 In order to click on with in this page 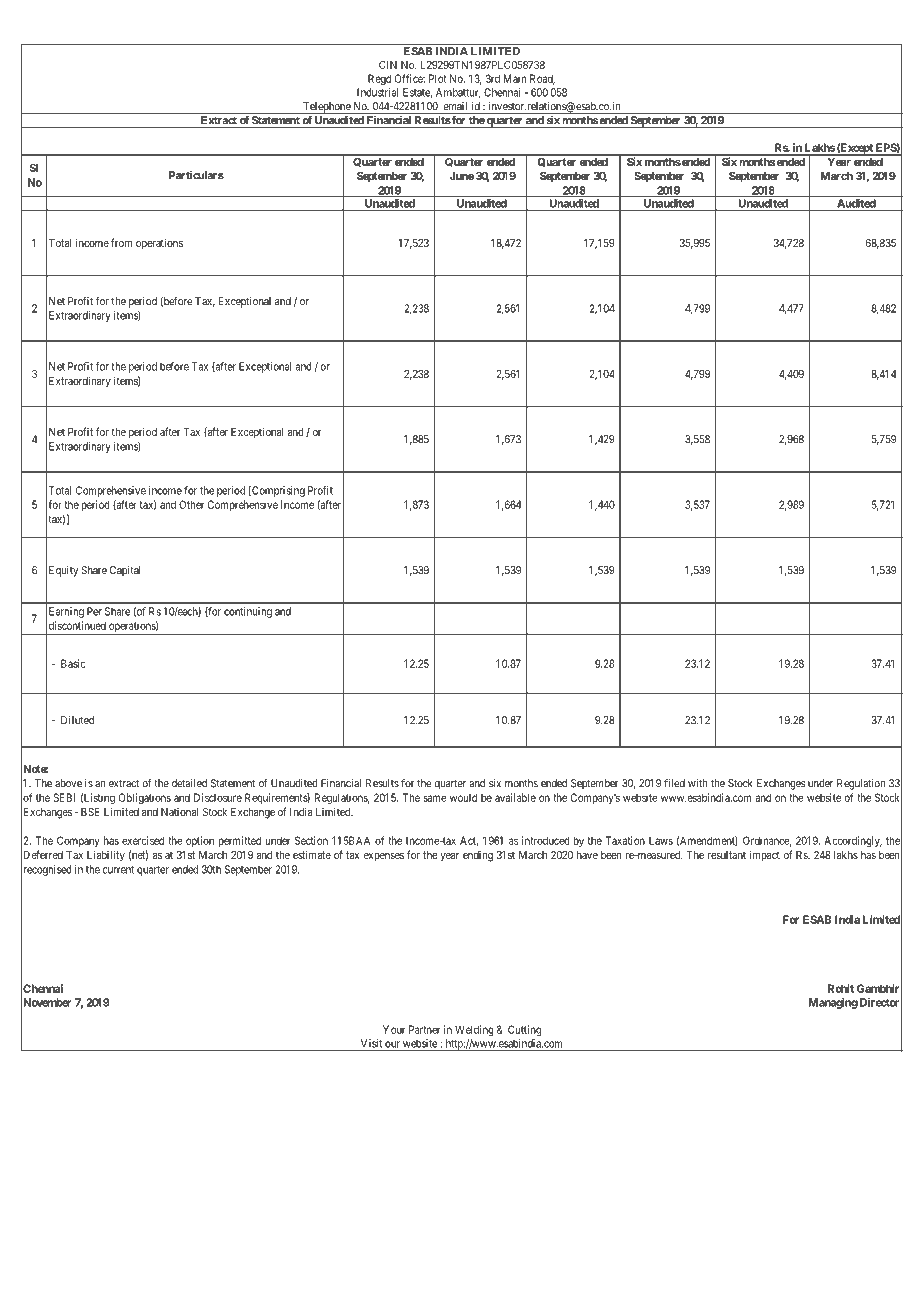, I will do `click(697, 783)`.
